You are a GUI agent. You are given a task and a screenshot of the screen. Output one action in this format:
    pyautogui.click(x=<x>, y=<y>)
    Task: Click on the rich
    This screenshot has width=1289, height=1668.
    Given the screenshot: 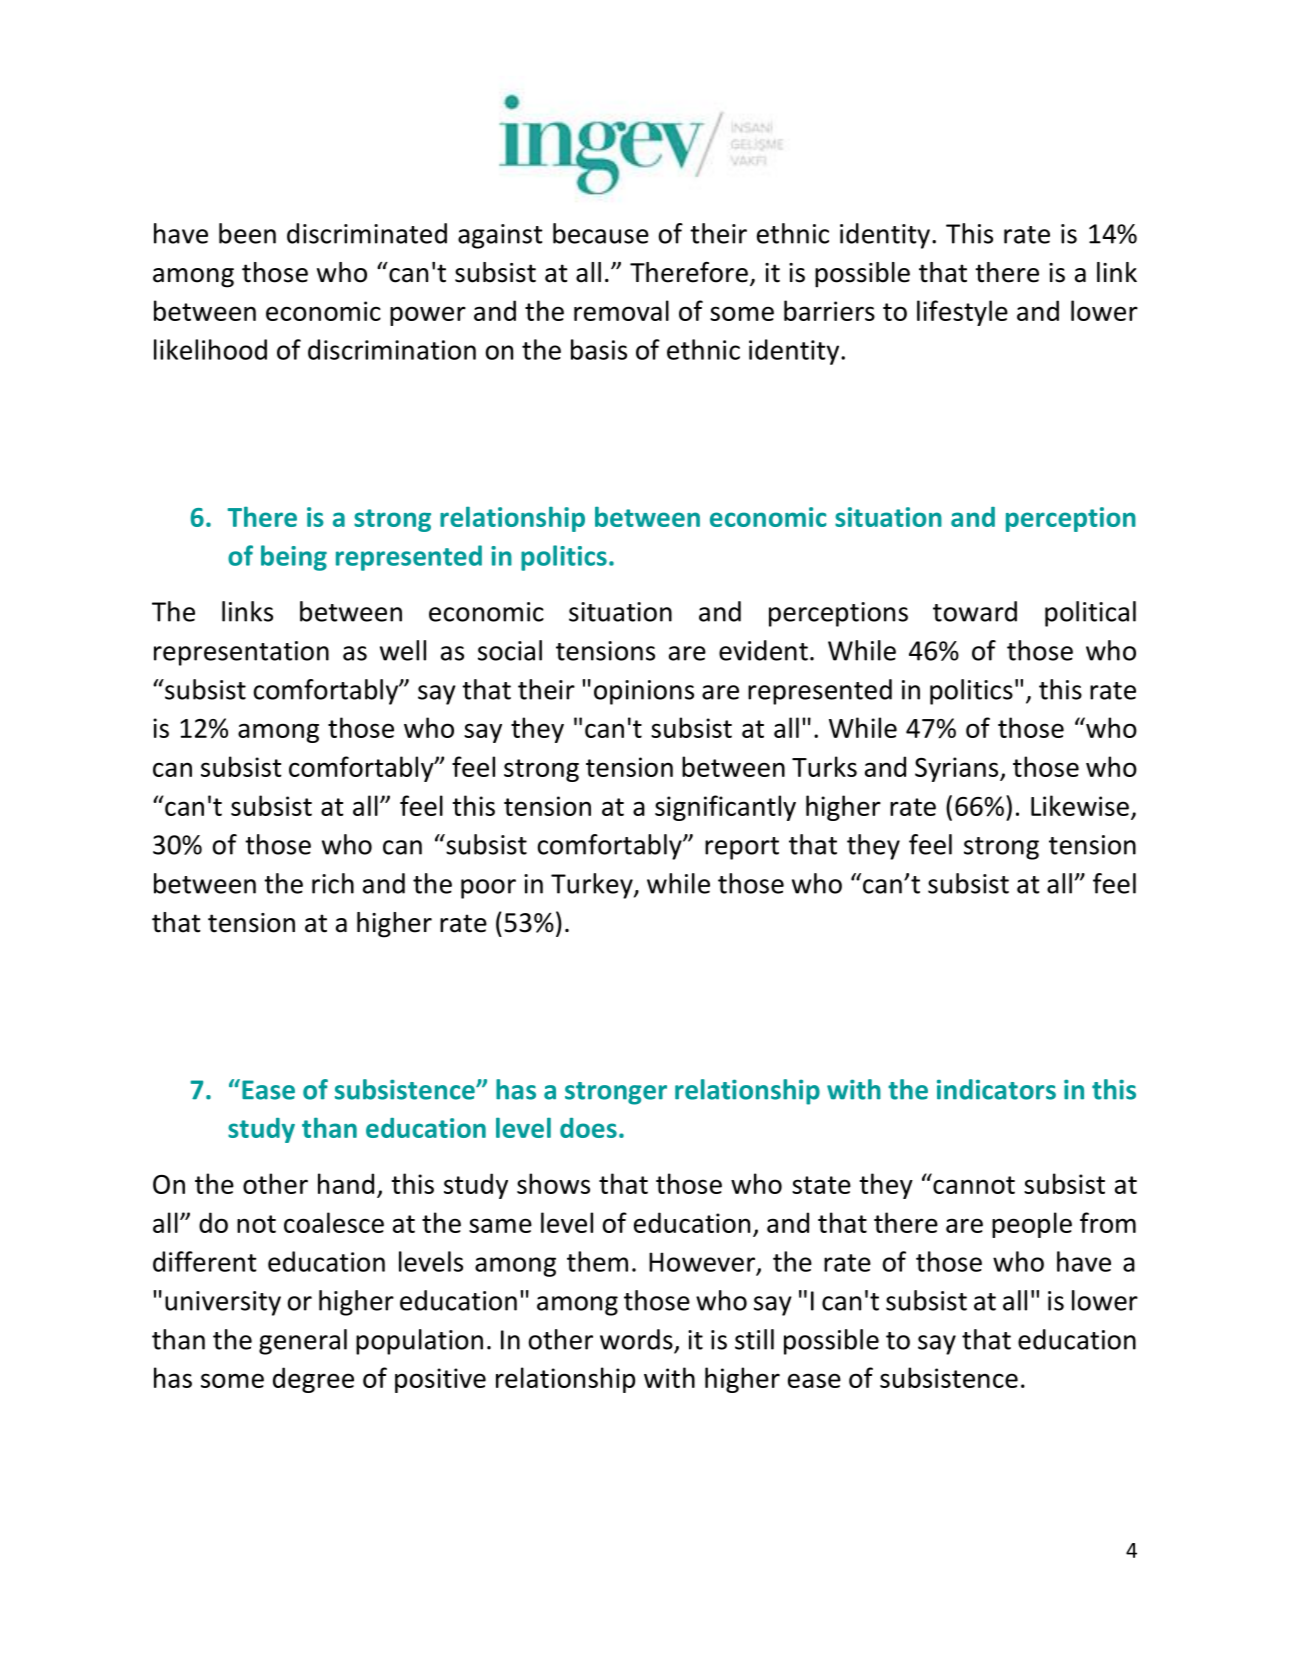 What is the action you would take?
    pyautogui.click(x=333, y=883)
